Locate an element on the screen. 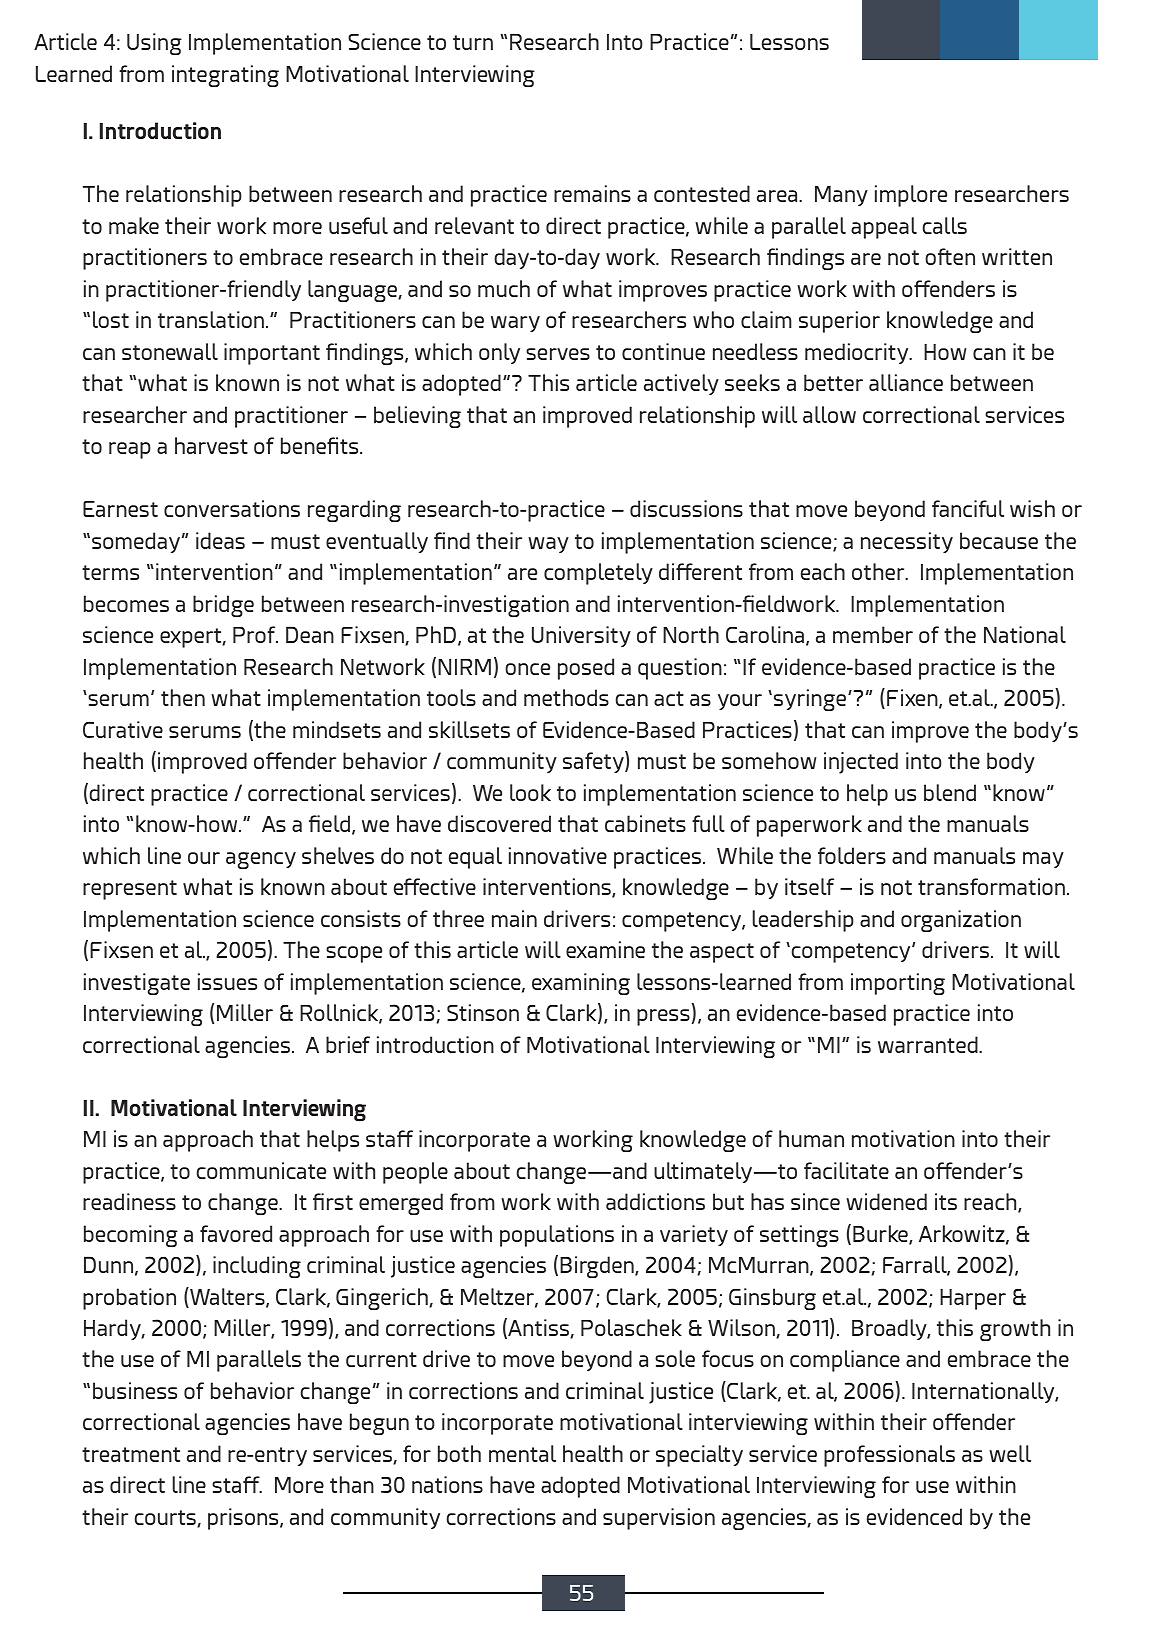 This screenshot has width=1167, height=1648. well is located at coordinates (1010, 1453).
